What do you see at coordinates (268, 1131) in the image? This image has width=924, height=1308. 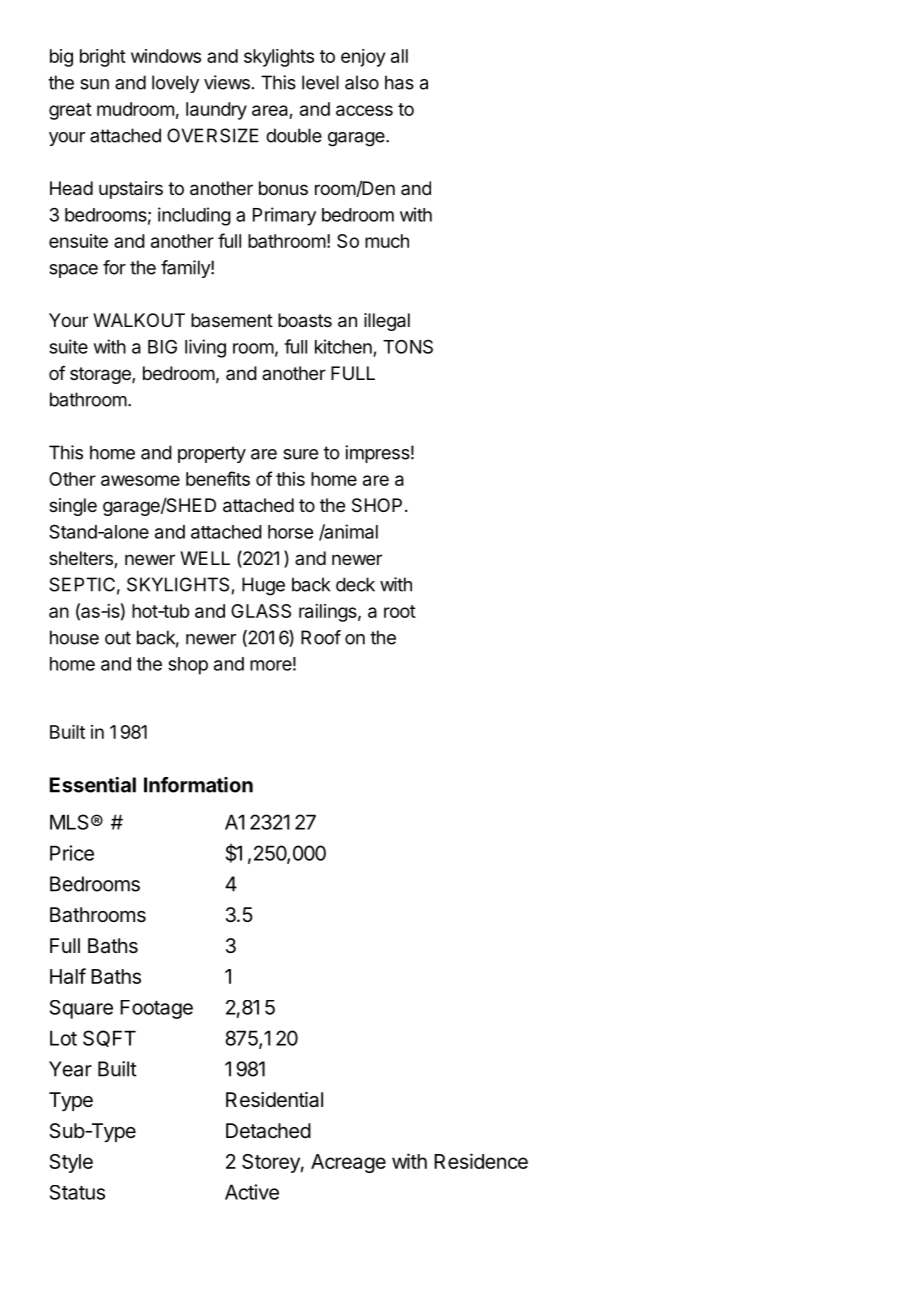 I see `Detached` at bounding box center [268, 1131].
